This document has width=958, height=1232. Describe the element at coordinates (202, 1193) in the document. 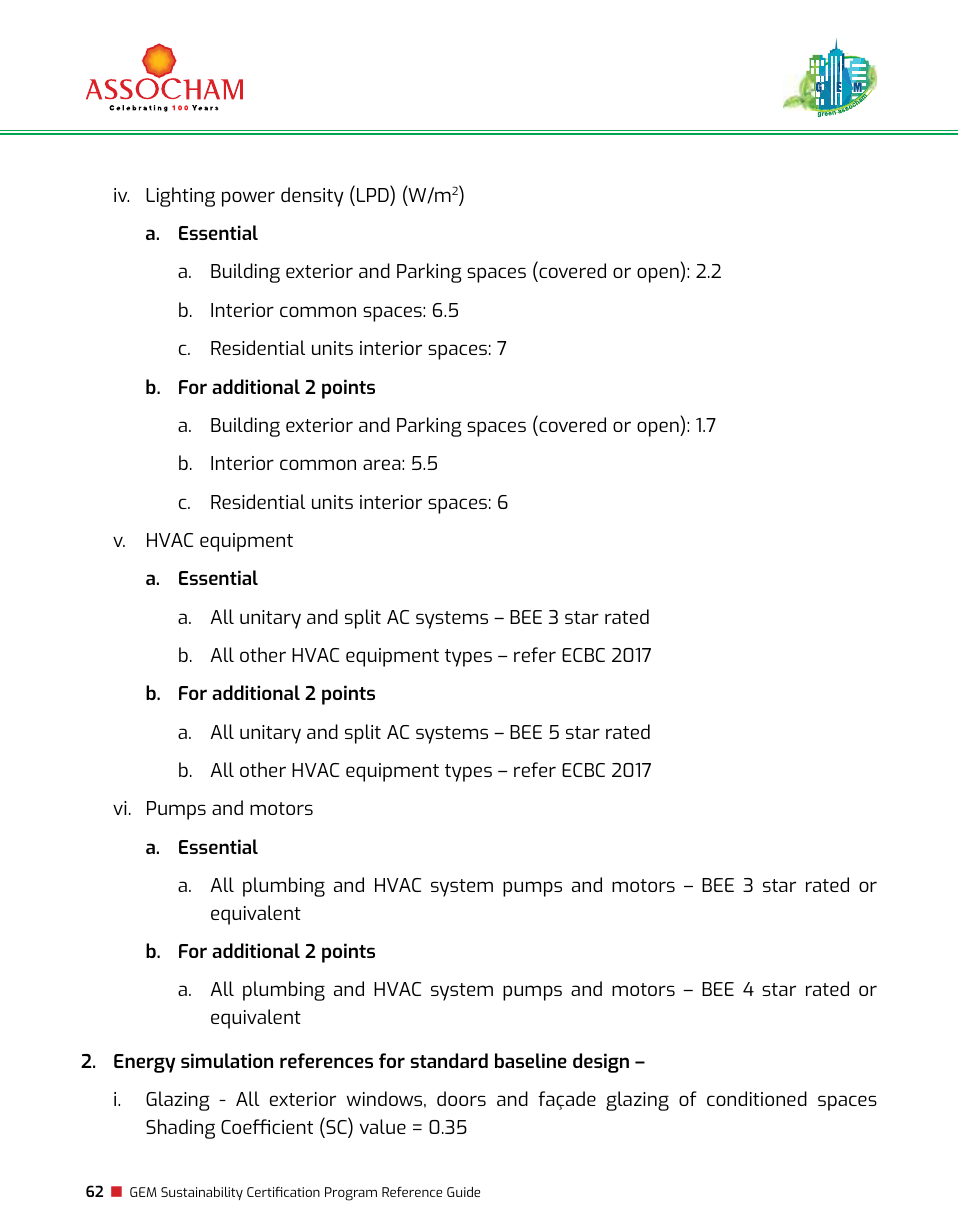

I see `Sustainability` at that location.
